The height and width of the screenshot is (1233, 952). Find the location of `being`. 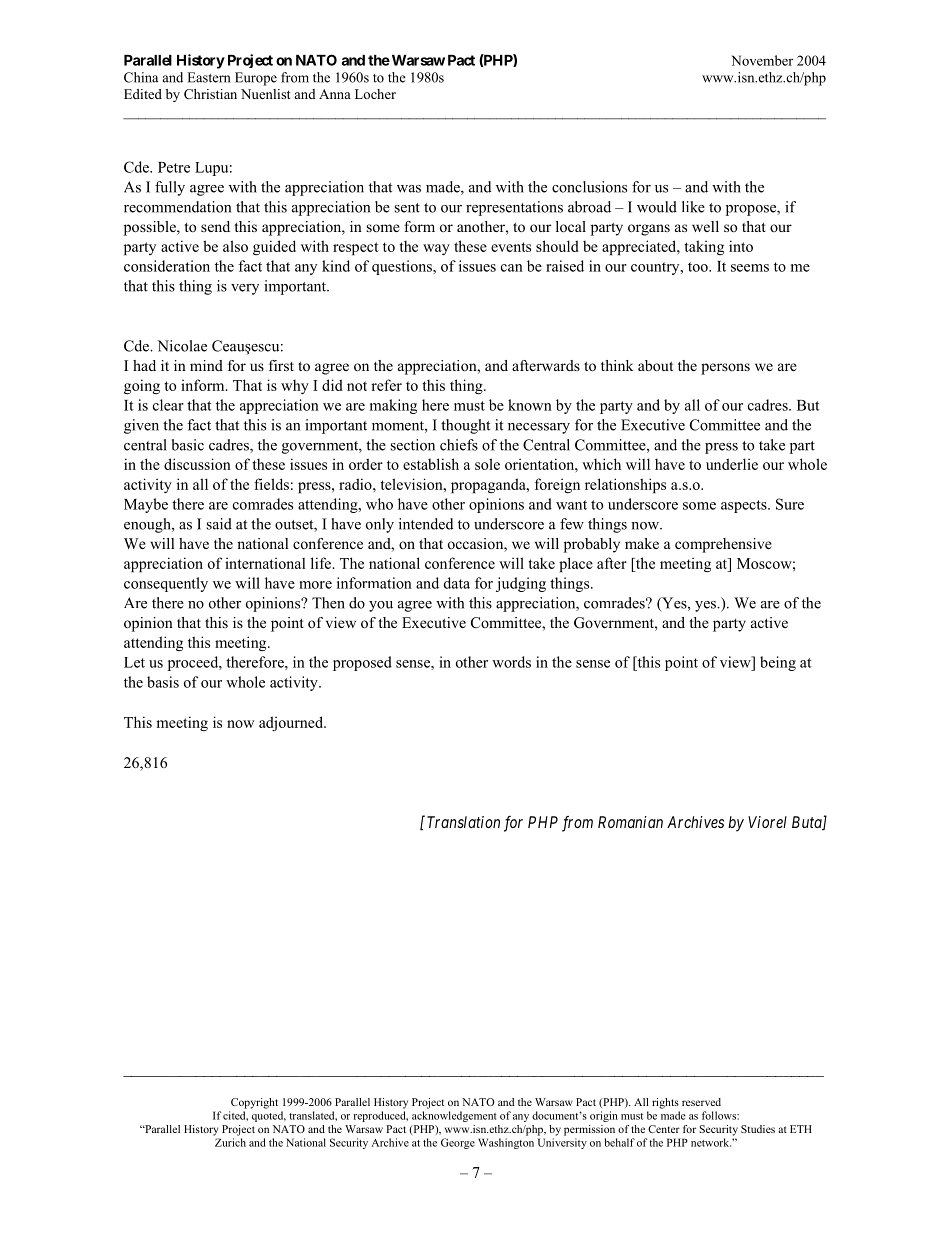

being is located at coordinates (778, 663).
